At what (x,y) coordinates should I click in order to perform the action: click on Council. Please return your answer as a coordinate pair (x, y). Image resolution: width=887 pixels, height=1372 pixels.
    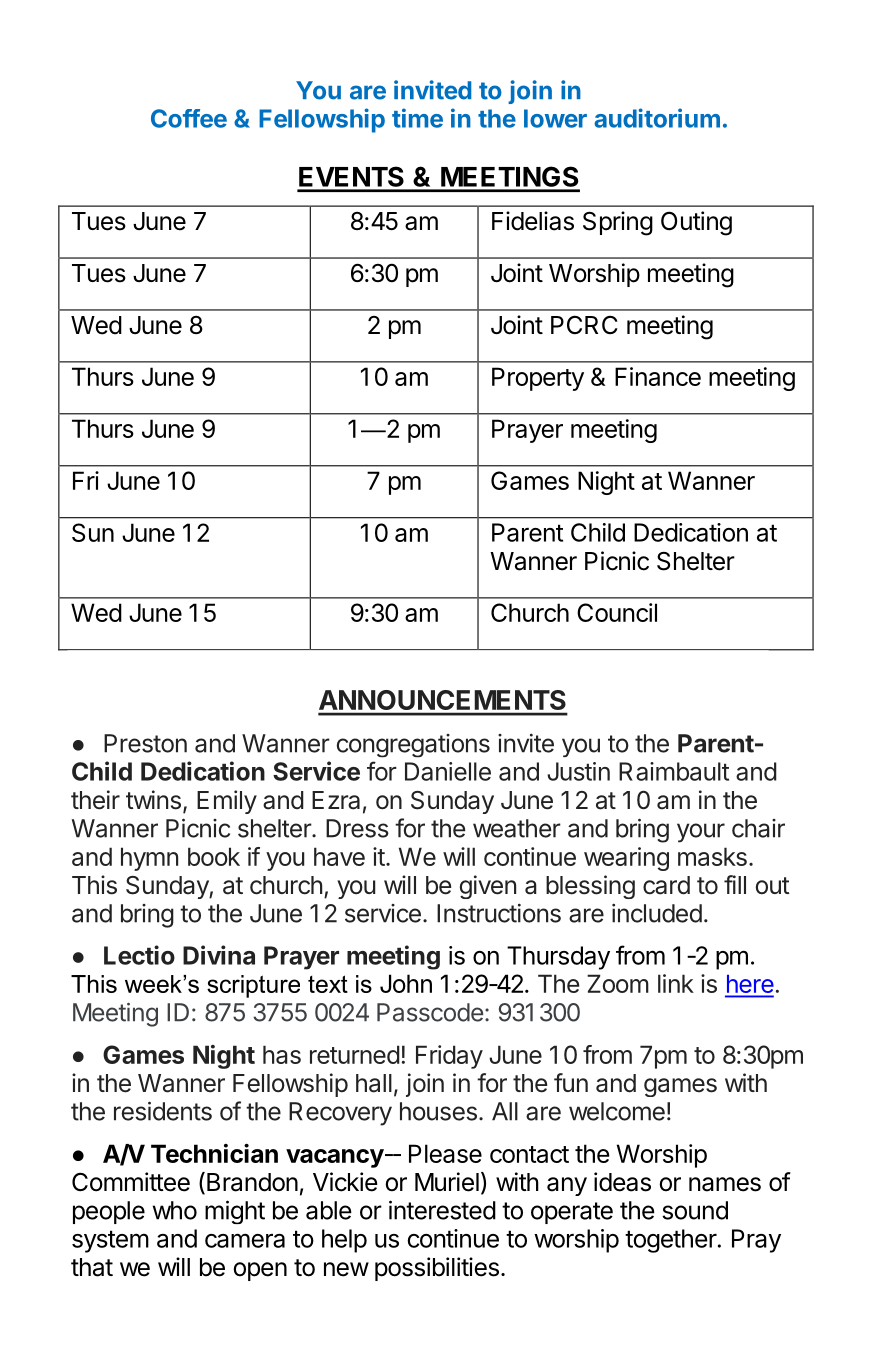
    Looking at the image, I should click on (617, 612).
